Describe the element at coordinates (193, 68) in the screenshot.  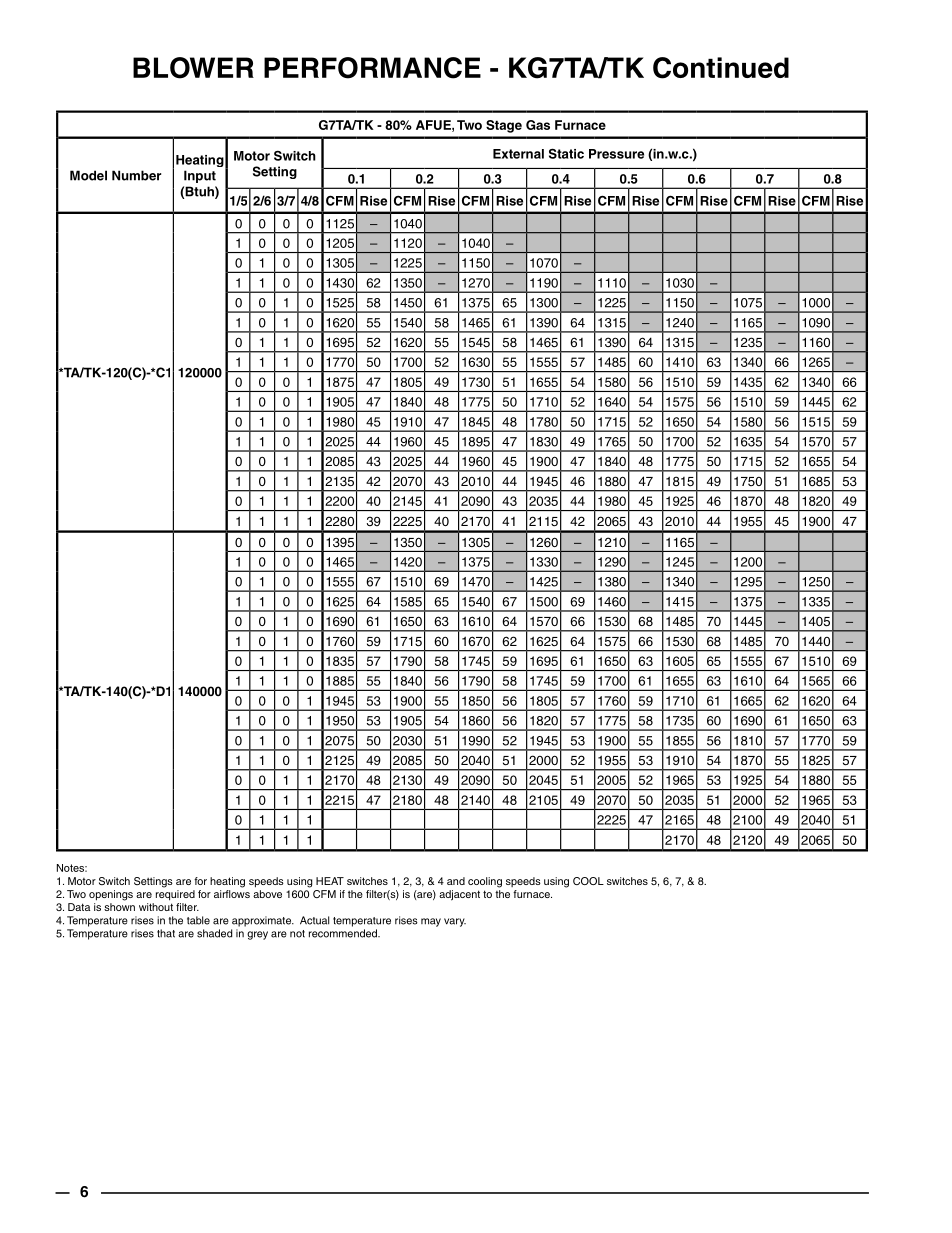
I see `BLOWER` at that location.
